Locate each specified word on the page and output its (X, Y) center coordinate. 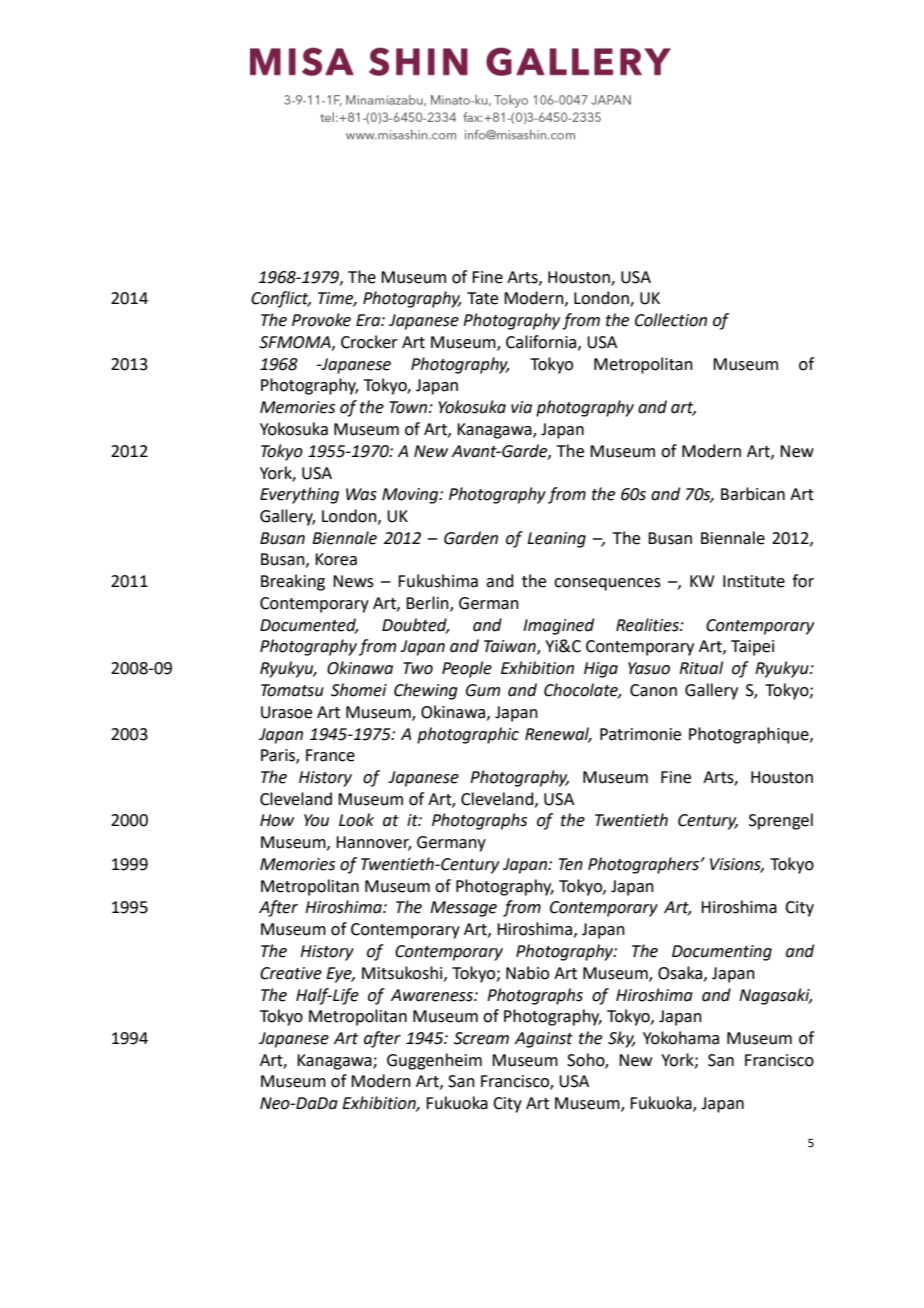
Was (361, 494)
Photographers (644, 865)
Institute (754, 581)
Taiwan (511, 647)
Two (418, 668)
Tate (482, 298)
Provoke (321, 320)
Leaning (556, 540)
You (316, 820)
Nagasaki (775, 996)
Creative (291, 973)
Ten (571, 864)
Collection (671, 320)
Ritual (701, 668)
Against (544, 1040)
